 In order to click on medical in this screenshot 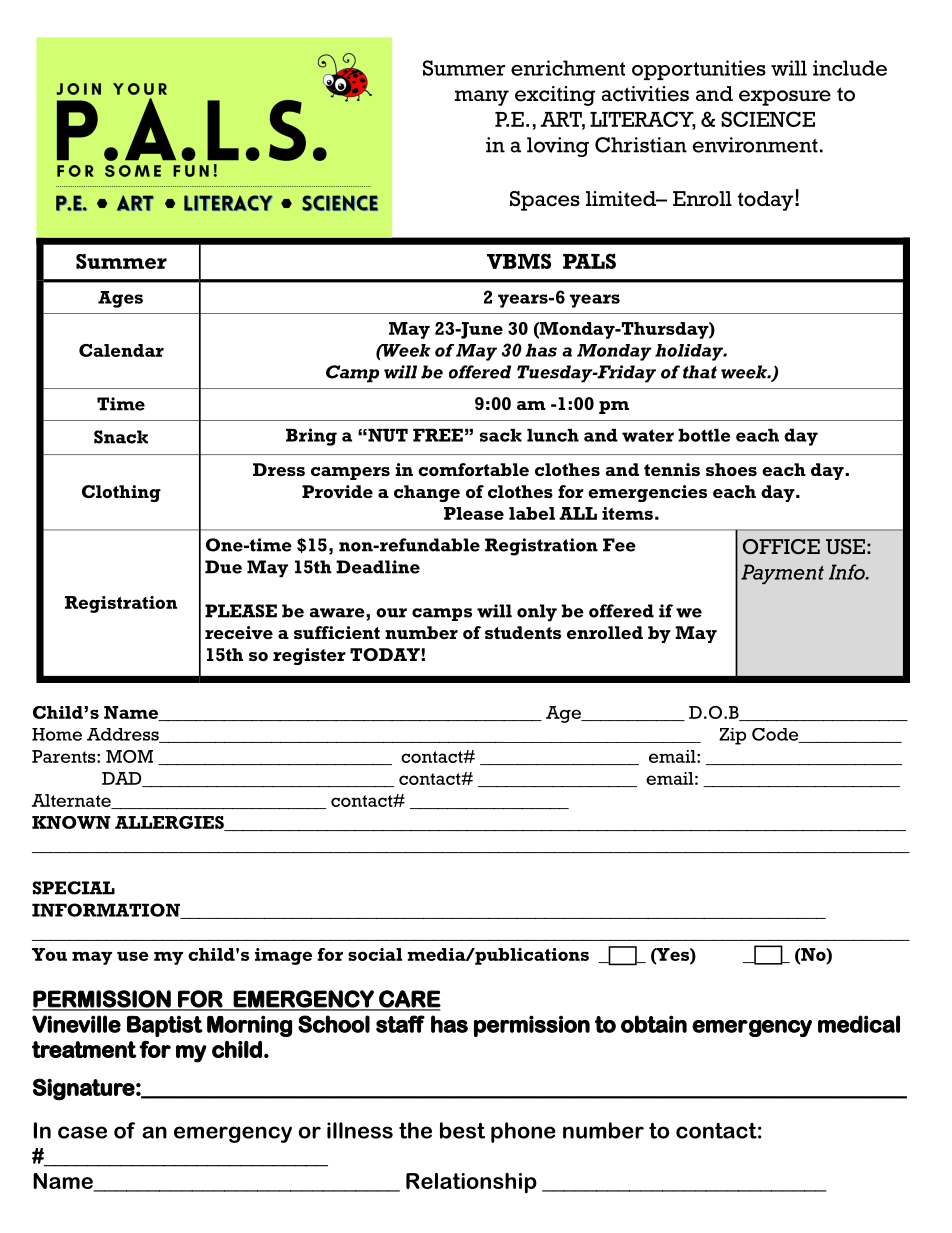, I will do `click(859, 1024)`.
